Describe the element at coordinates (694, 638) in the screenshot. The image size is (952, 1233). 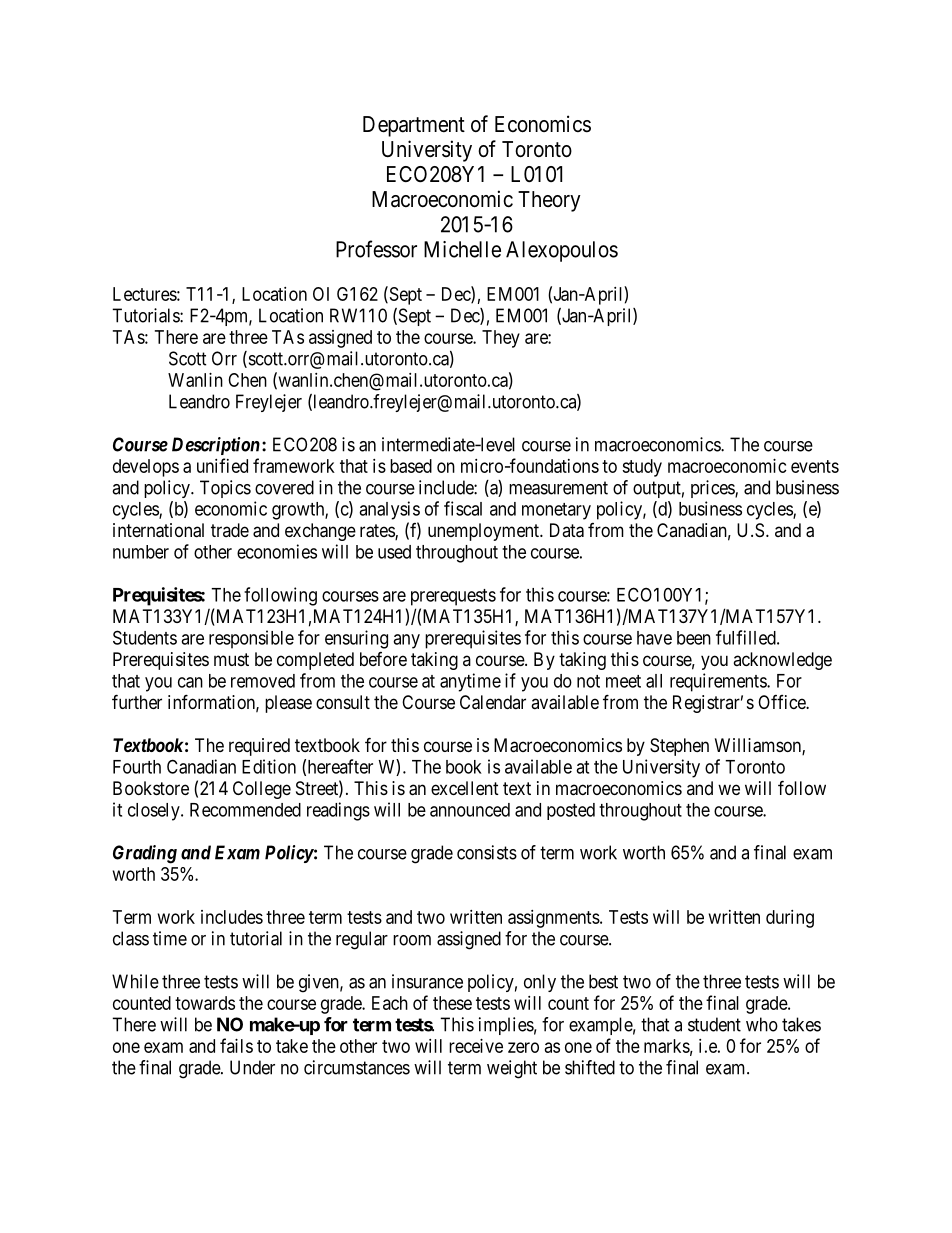
I see `been` at that location.
